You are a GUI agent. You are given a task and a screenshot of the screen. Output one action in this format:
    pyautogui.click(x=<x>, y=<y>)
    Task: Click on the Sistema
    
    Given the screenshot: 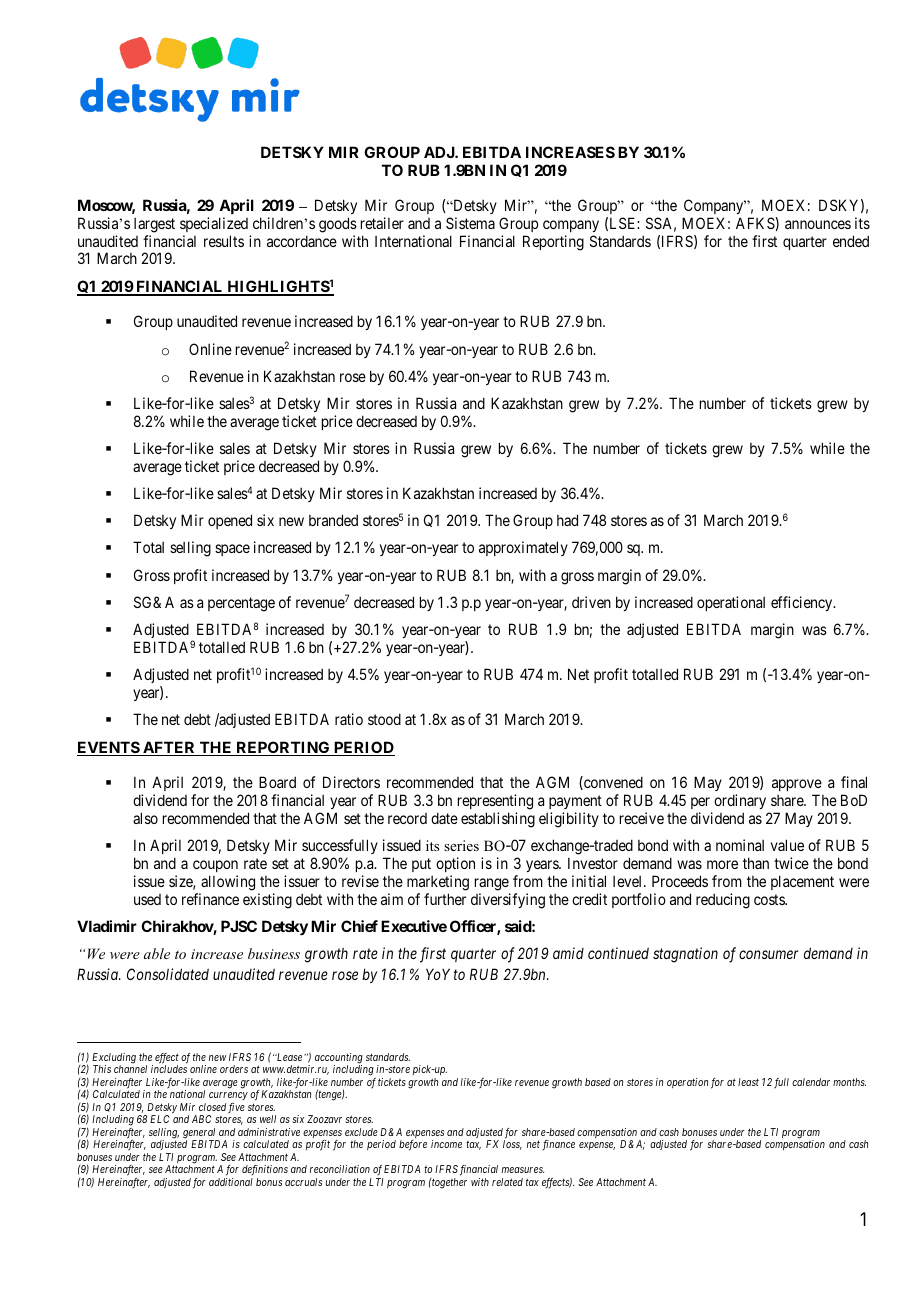 What is the action you would take?
    pyautogui.click(x=470, y=223)
